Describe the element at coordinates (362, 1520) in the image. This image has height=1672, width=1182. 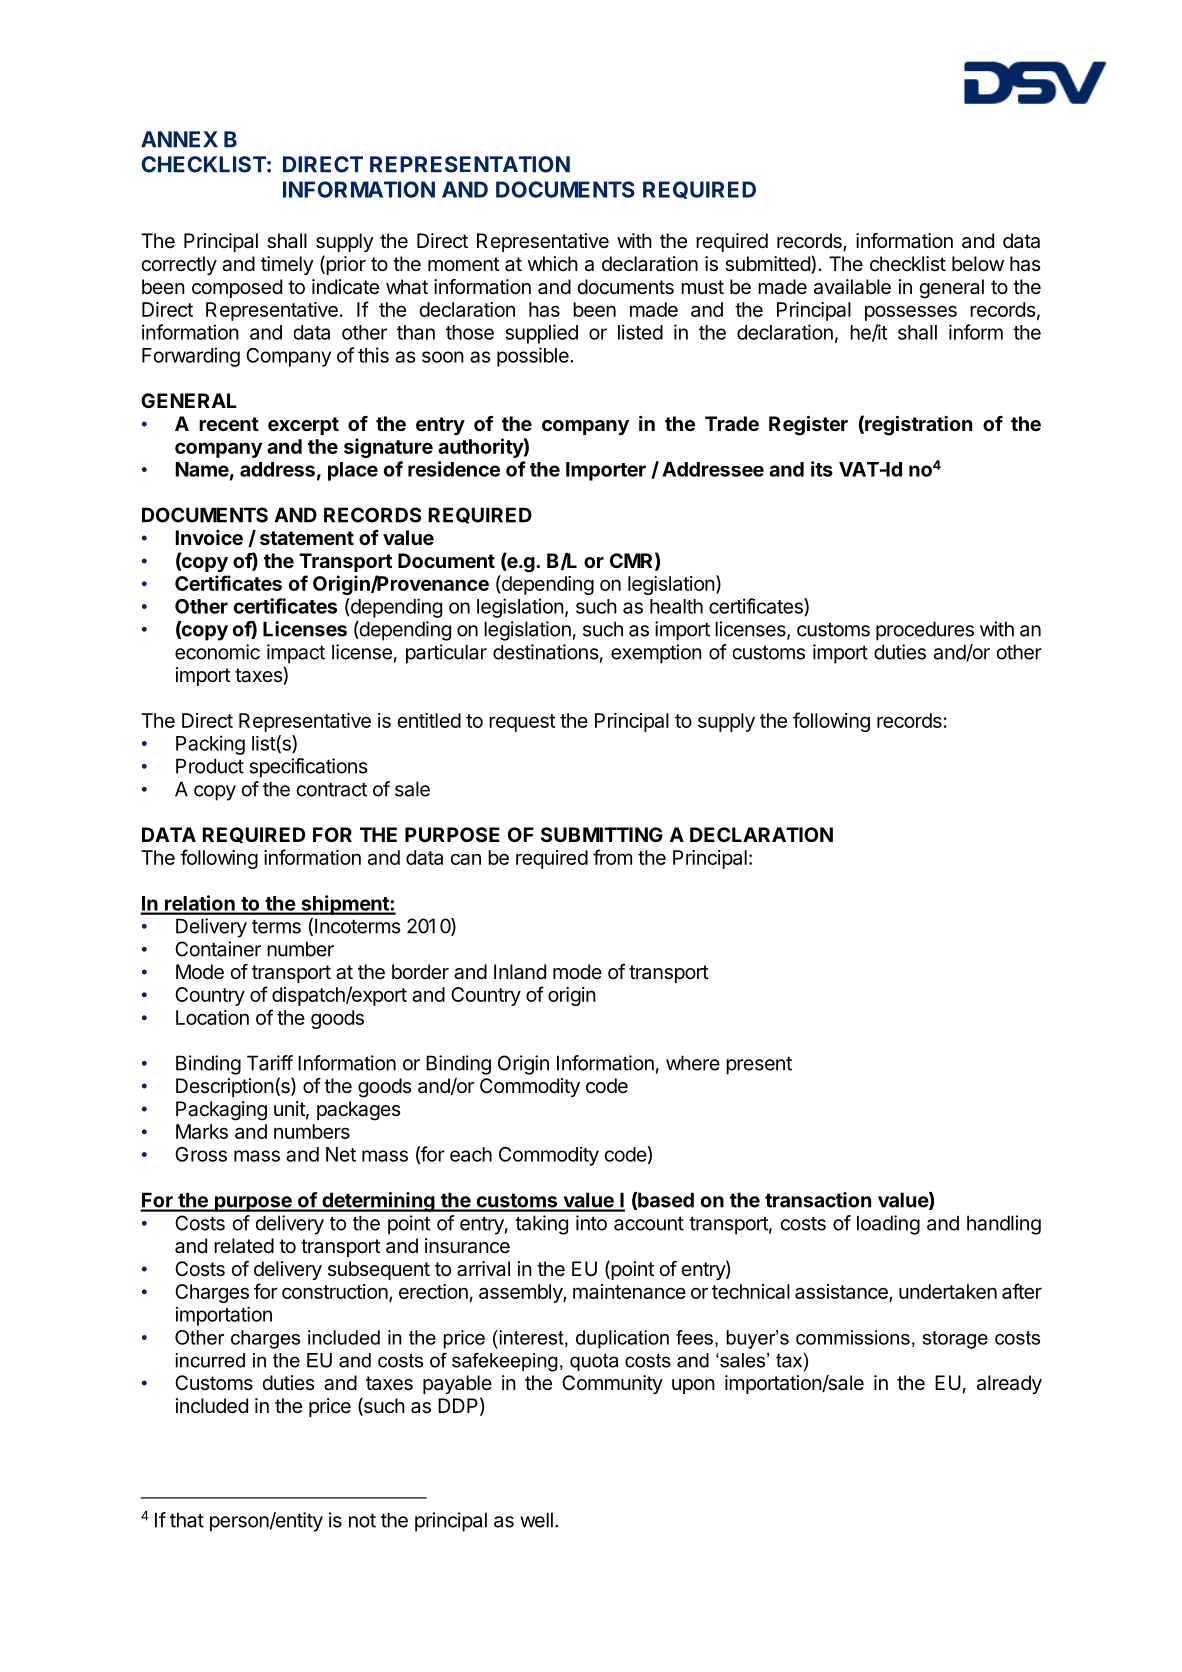
I see `not` at that location.
